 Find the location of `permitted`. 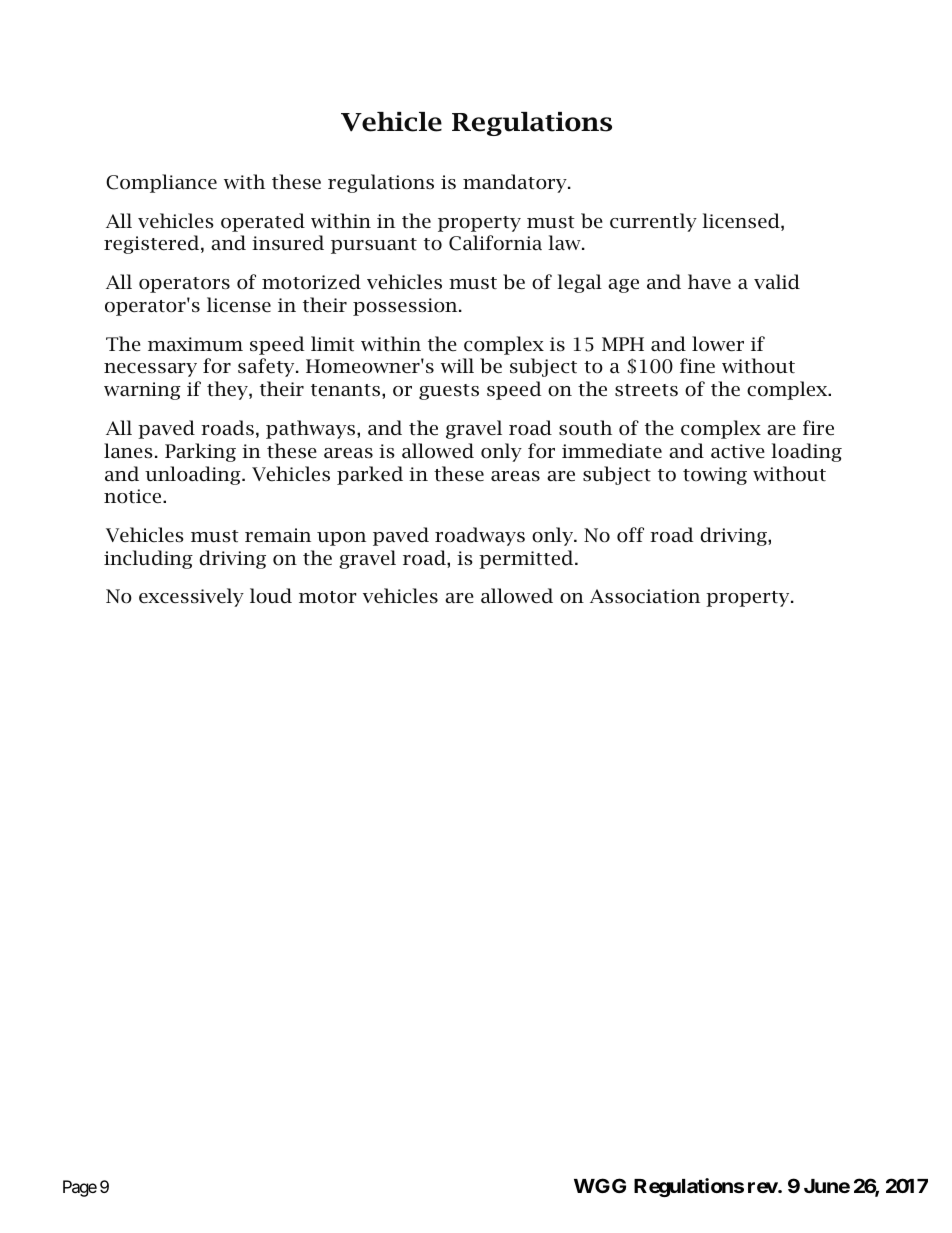

permitted is located at coordinates (527, 559).
